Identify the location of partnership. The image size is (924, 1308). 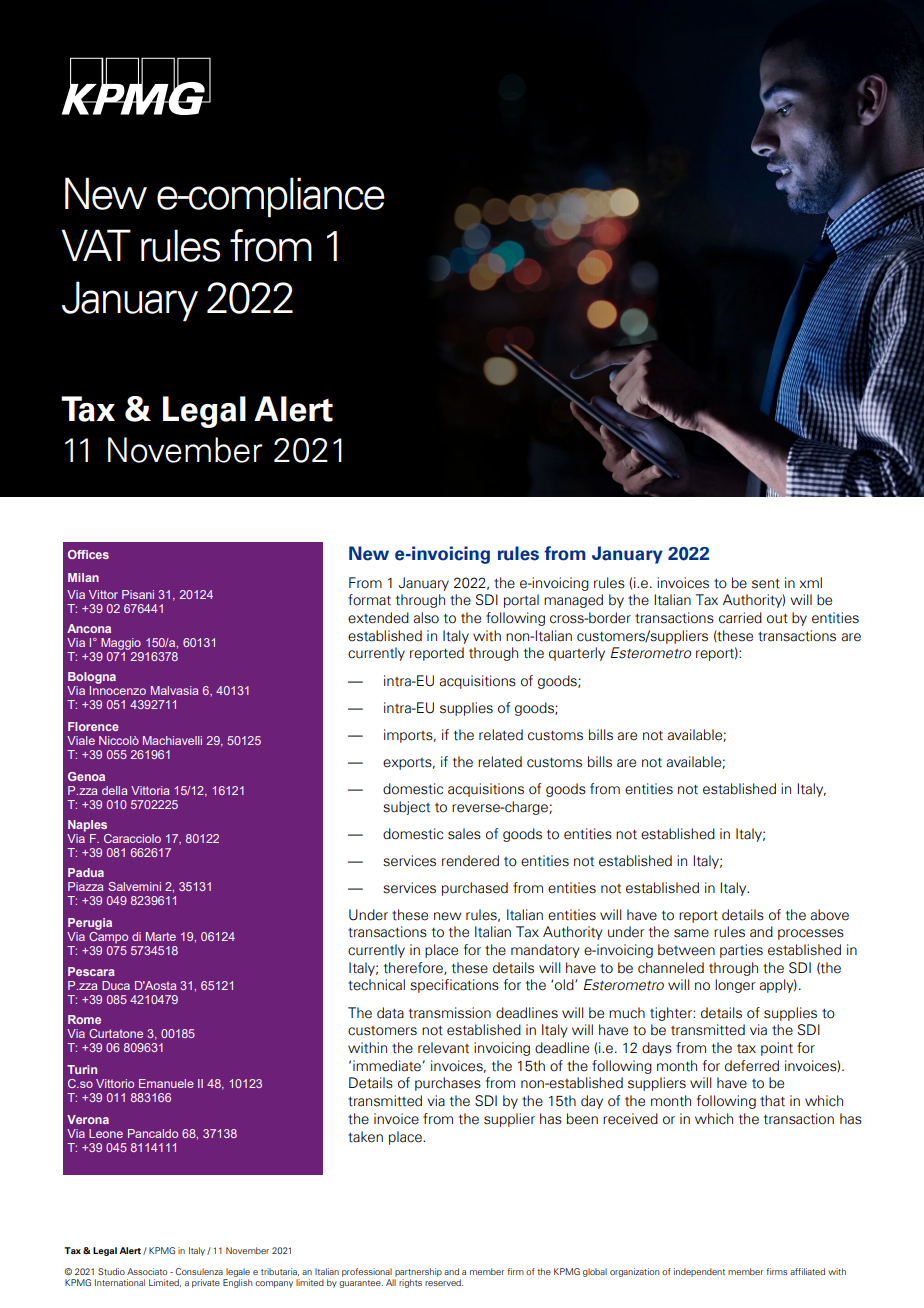
(418, 1272).
